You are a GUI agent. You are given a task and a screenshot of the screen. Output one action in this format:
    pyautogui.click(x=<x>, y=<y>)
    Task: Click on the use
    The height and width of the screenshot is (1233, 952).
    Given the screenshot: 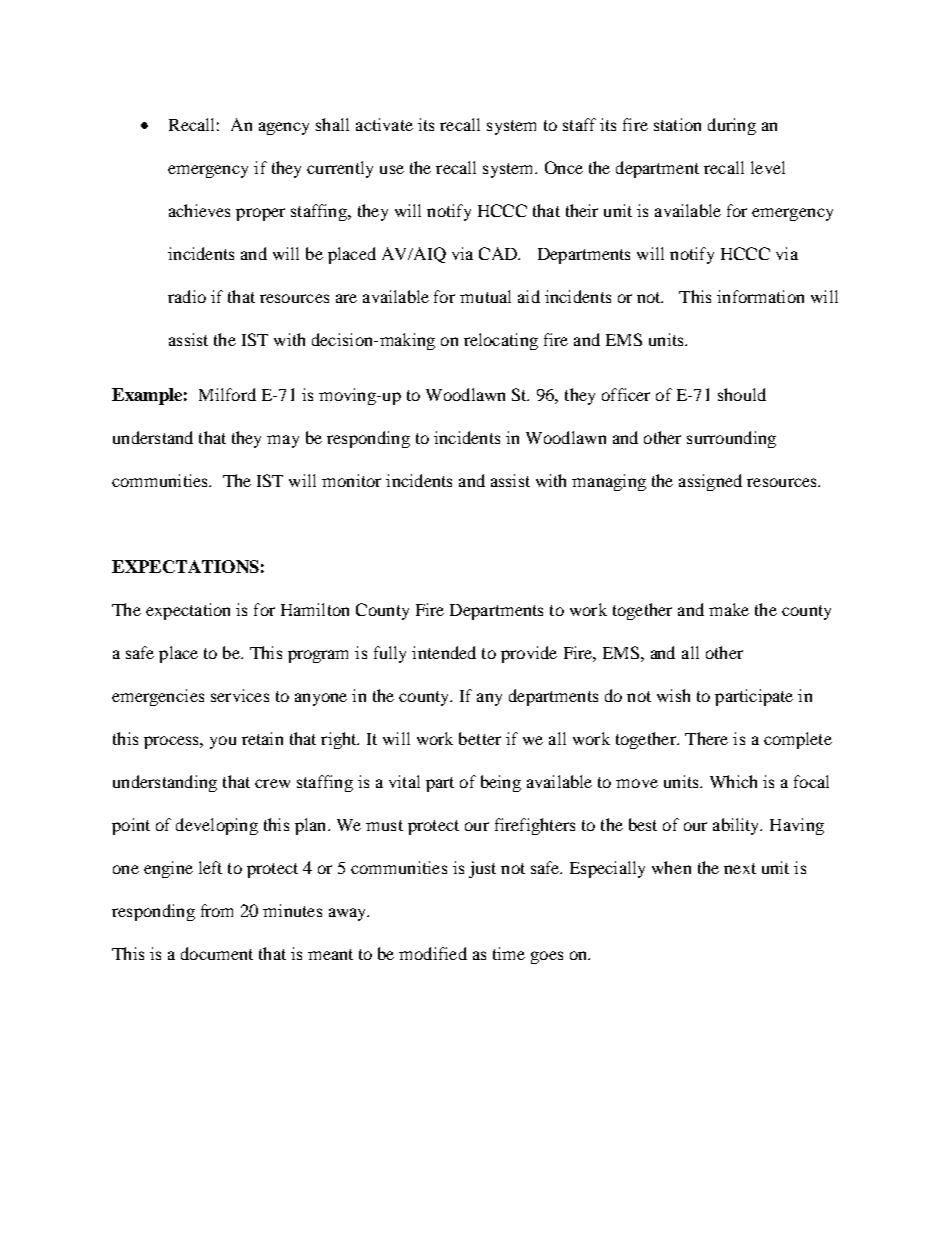 What is the action you would take?
    pyautogui.click(x=392, y=169)
